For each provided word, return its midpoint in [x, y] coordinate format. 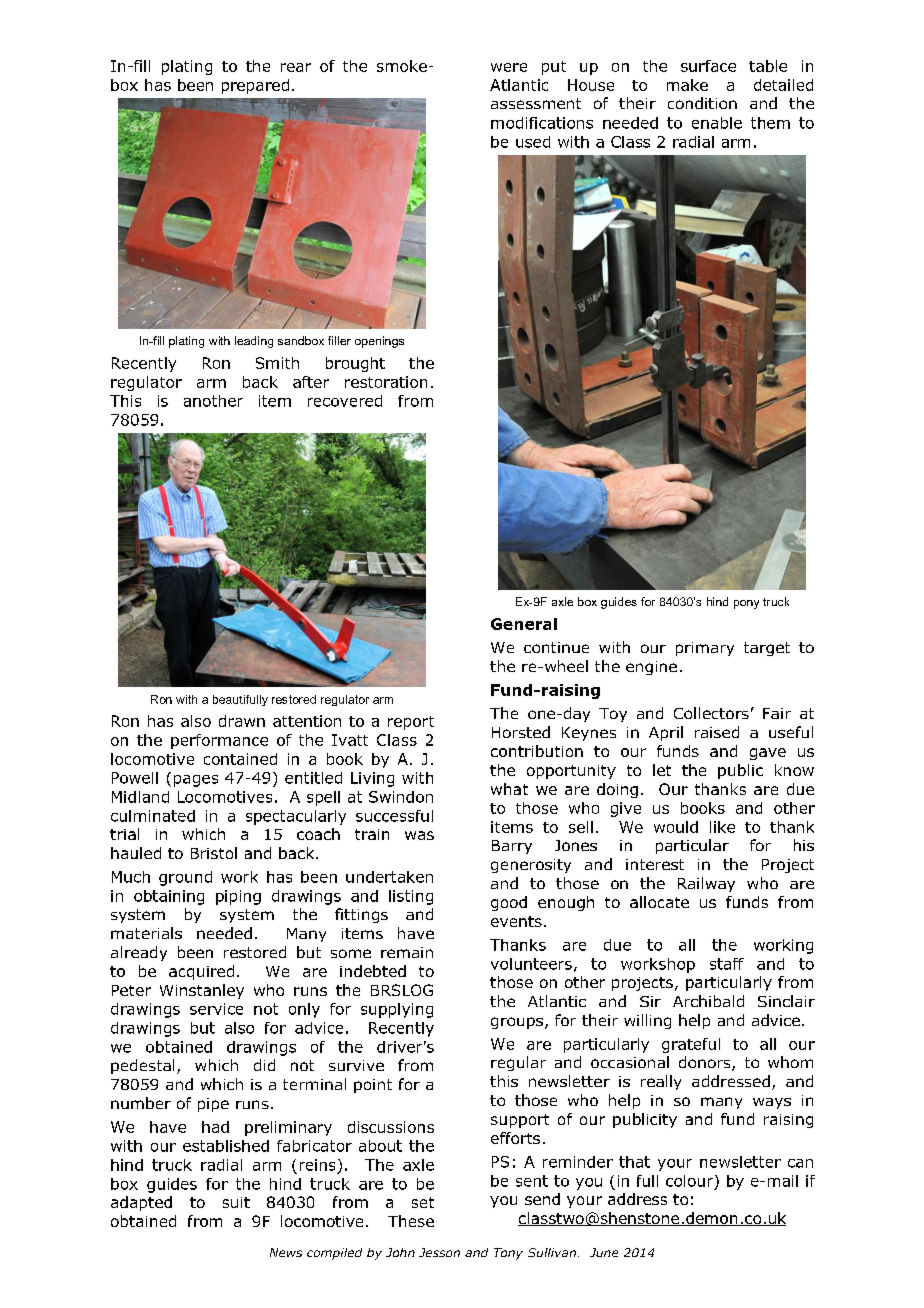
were [509, 67]
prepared [255, 86]
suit [236, 1202]
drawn [242, 721]
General [524, 624]
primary [705, 649]
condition [702, 103]
